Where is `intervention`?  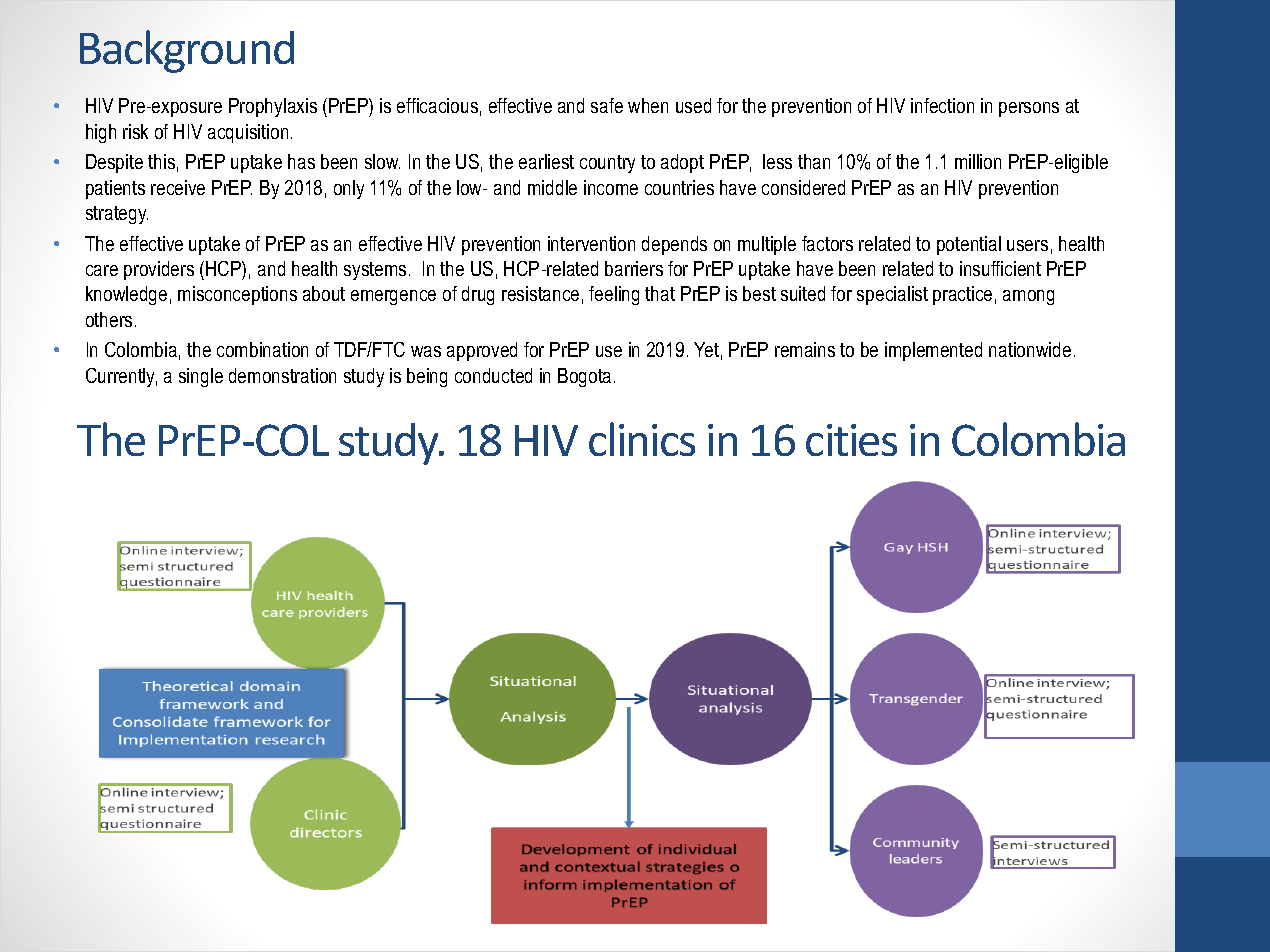
intervention is located at coordinates (591, 243).
